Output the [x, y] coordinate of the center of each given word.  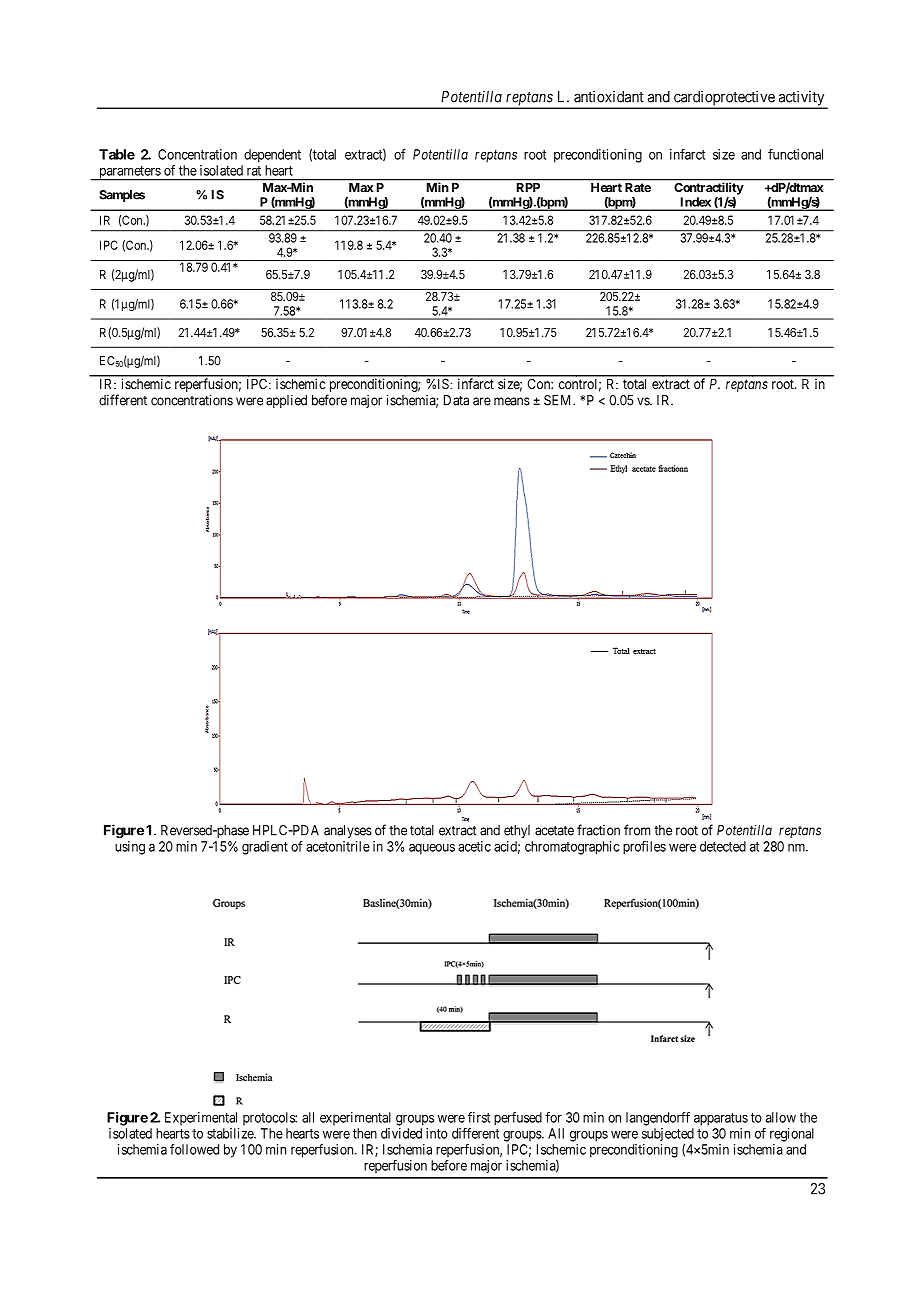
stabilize [231, 1133]
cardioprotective [724, 99]
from [637, 830]
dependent [272, 156]
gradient [265, 848]
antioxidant [609, 96]
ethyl [517, 831]
